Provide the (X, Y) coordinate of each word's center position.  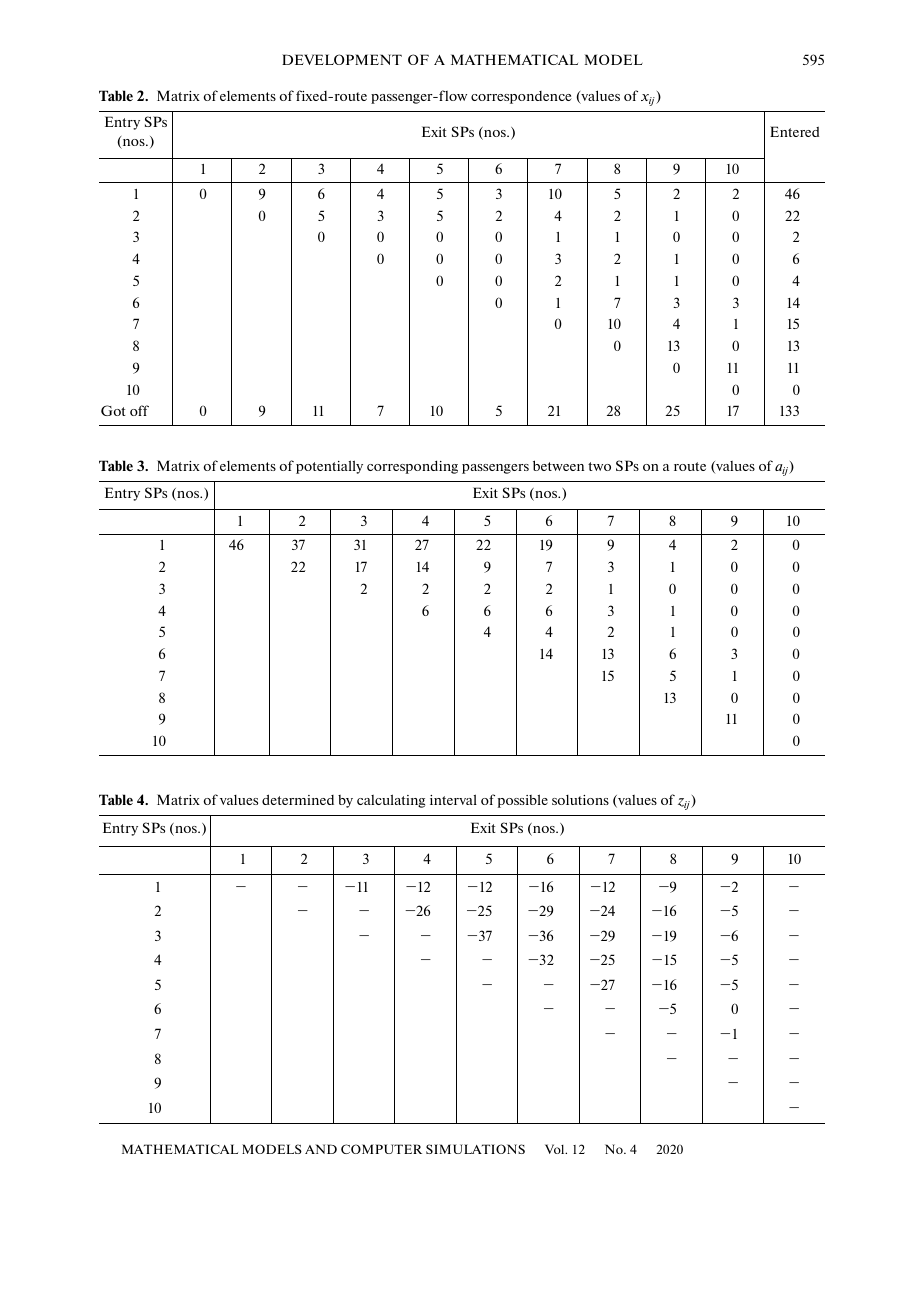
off (139, 410)
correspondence (521, 97)
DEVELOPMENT (342, 59)
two (599, 466)
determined (298, 799)
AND (321, 1149)
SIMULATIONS (475, 1149)
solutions (580, 800)
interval (453, 799)
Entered (794, 131)
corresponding (412, 467)
